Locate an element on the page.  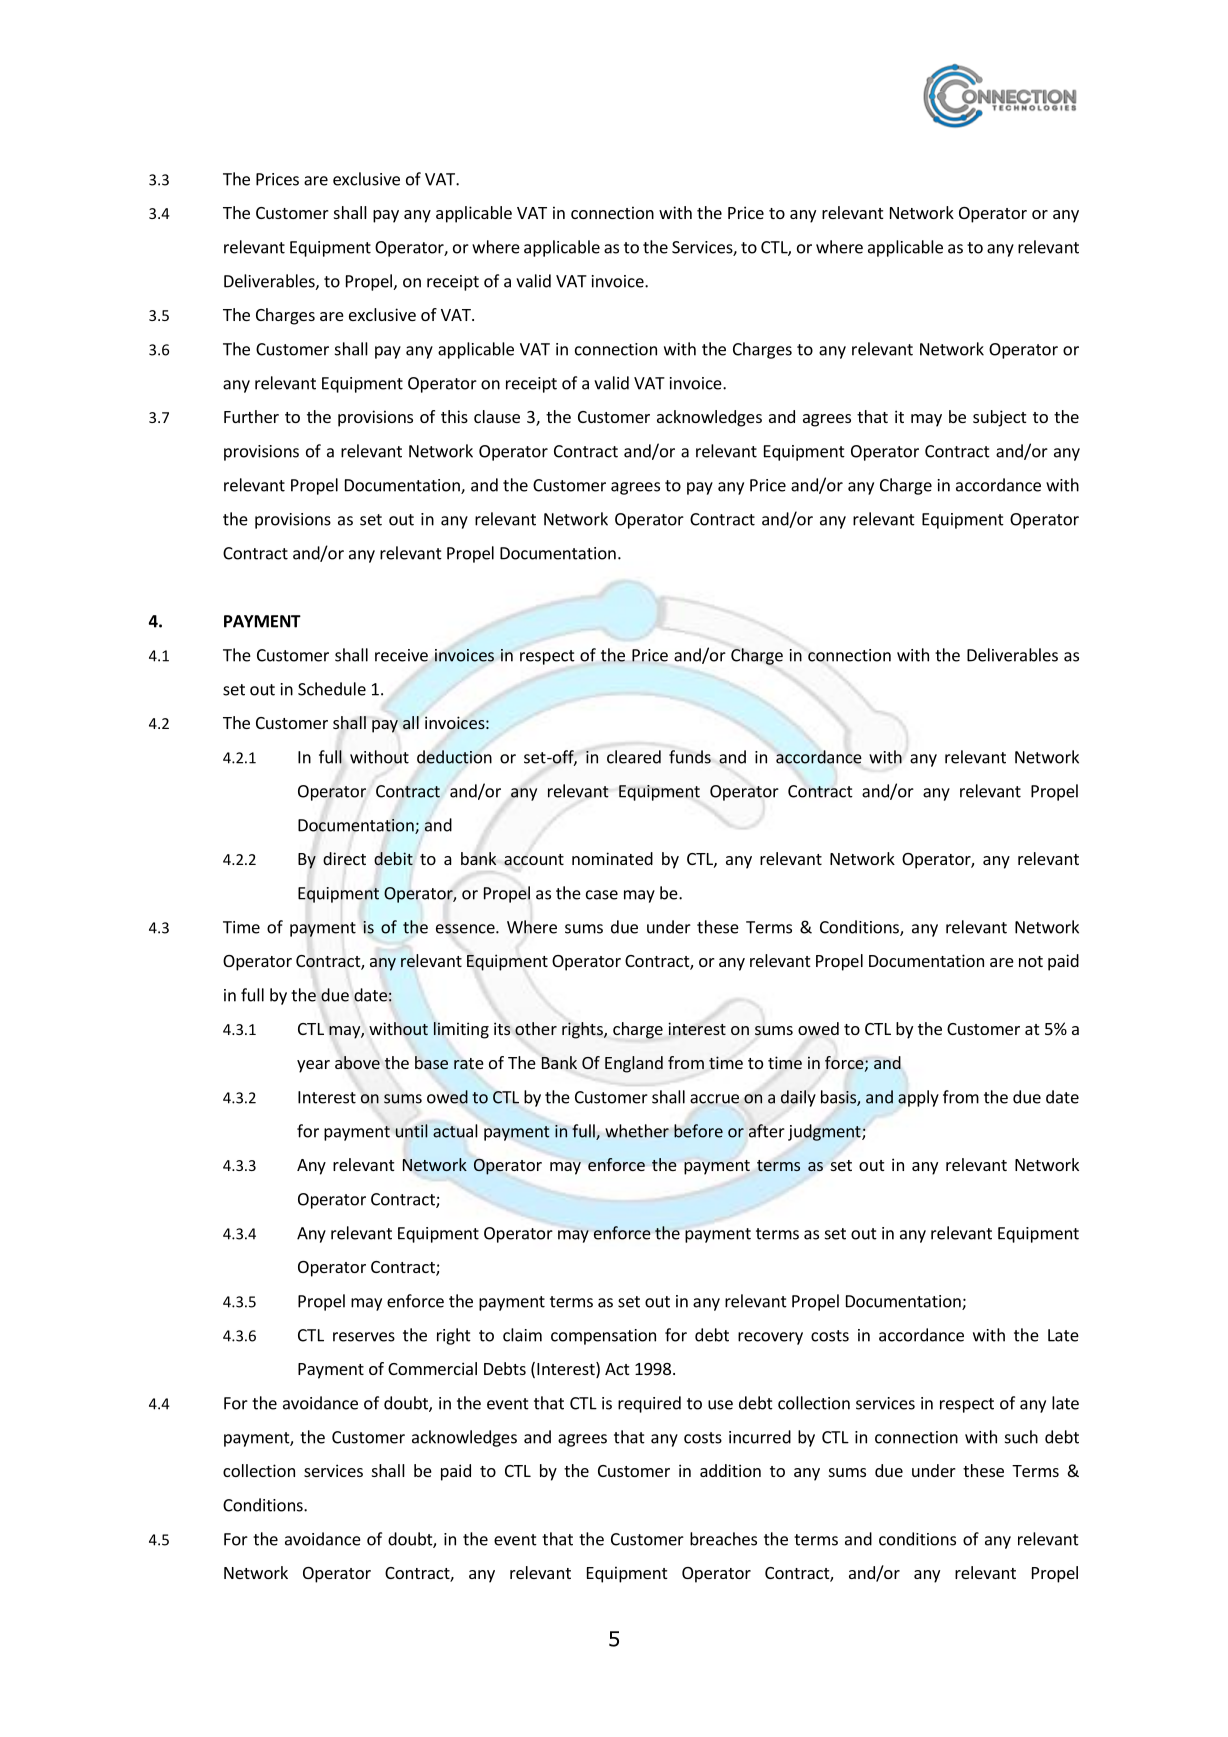
cleared is located at coordinates (634, 757).
